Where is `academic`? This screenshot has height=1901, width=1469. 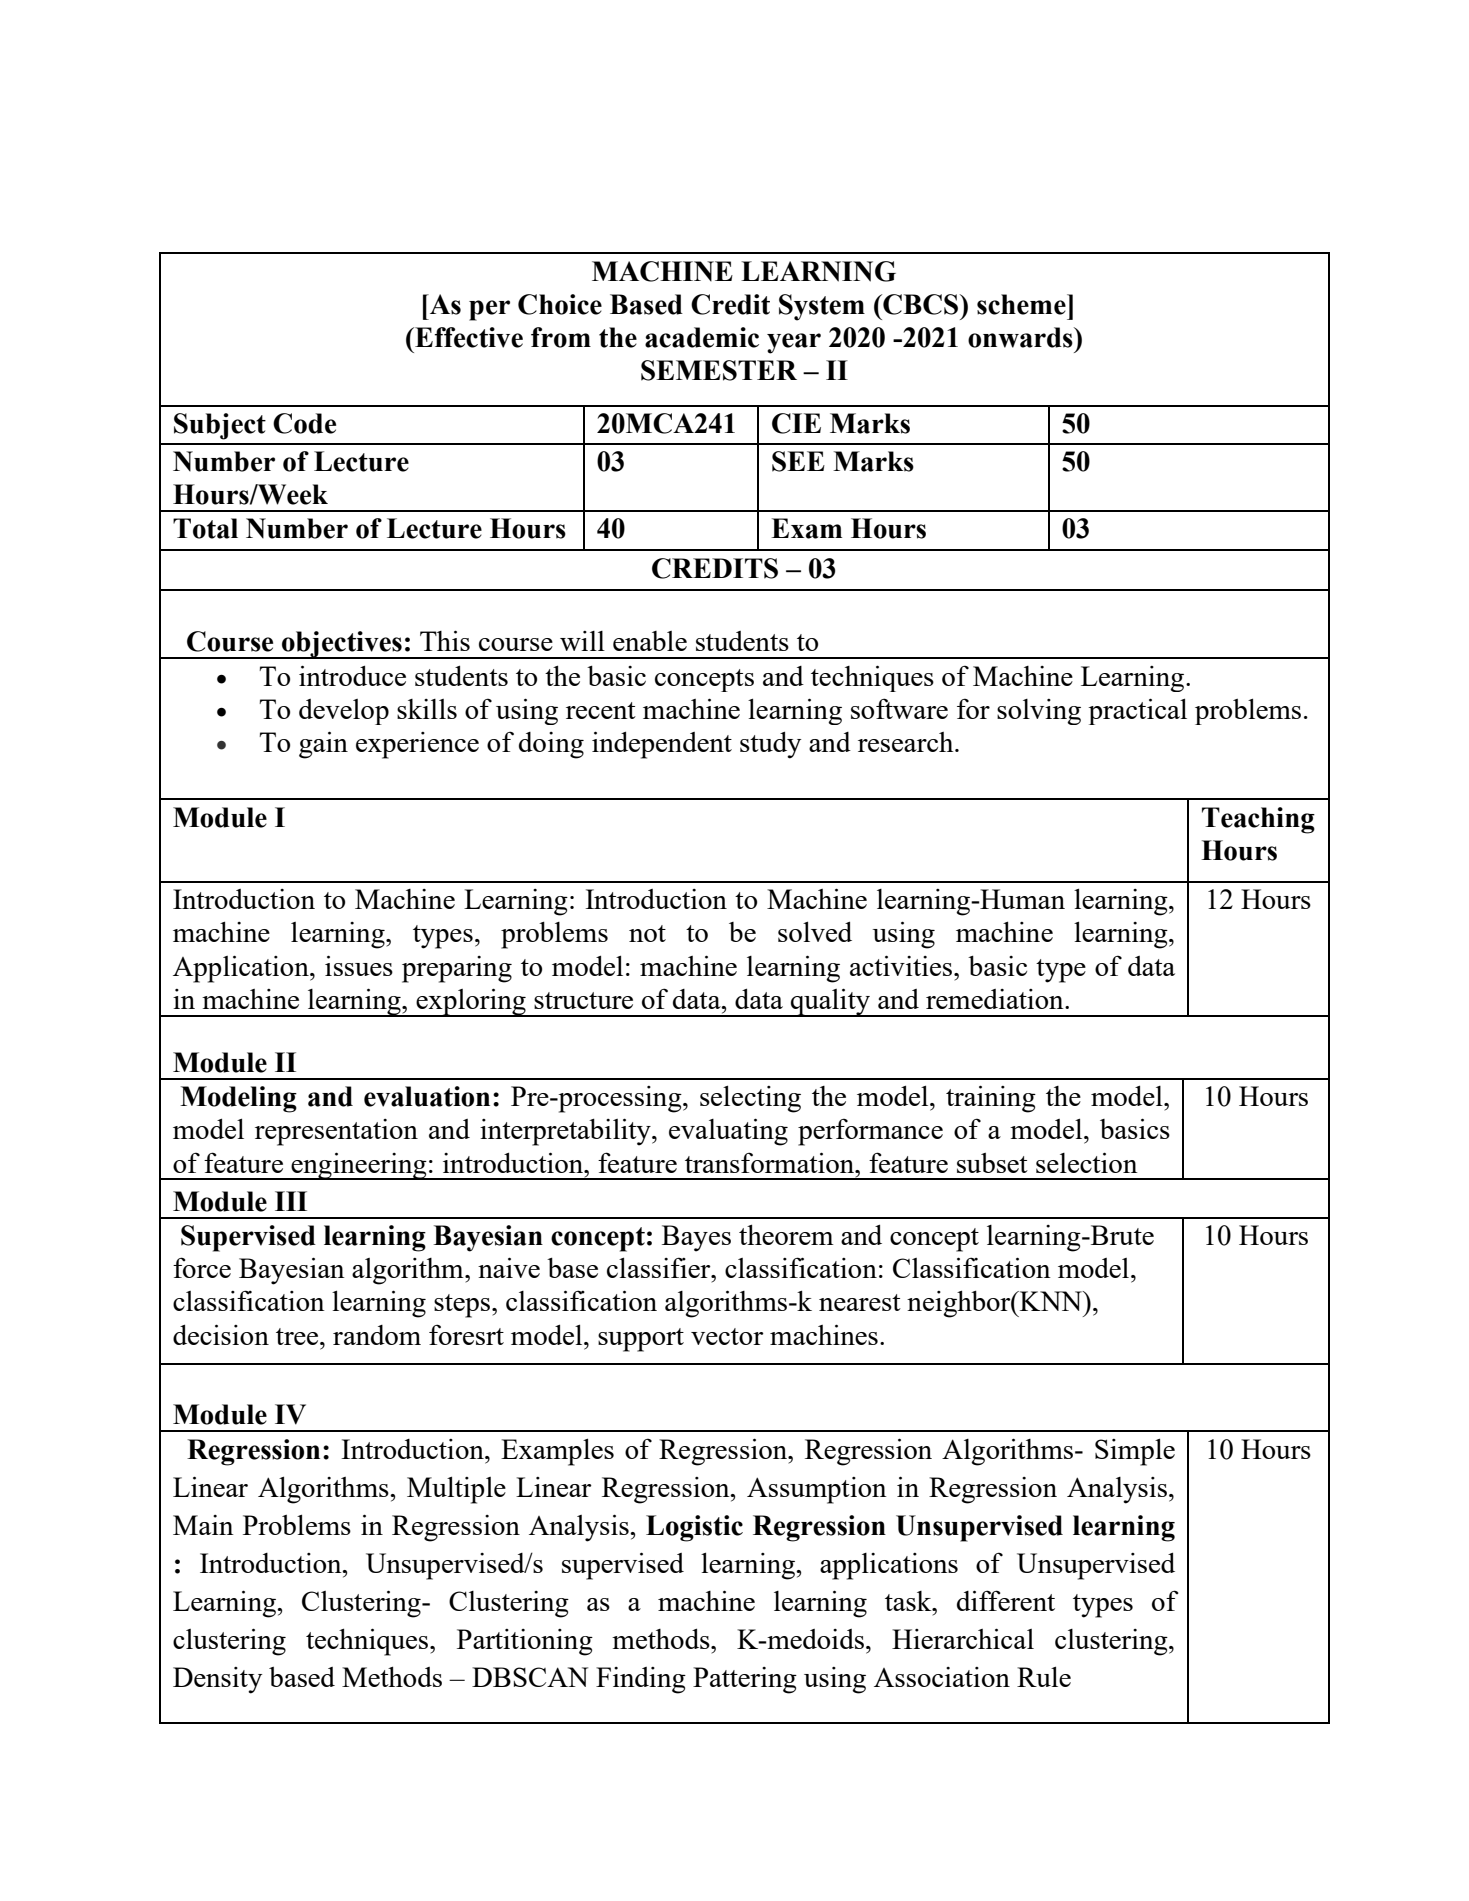
academic is located at coordinates (702, 337).
